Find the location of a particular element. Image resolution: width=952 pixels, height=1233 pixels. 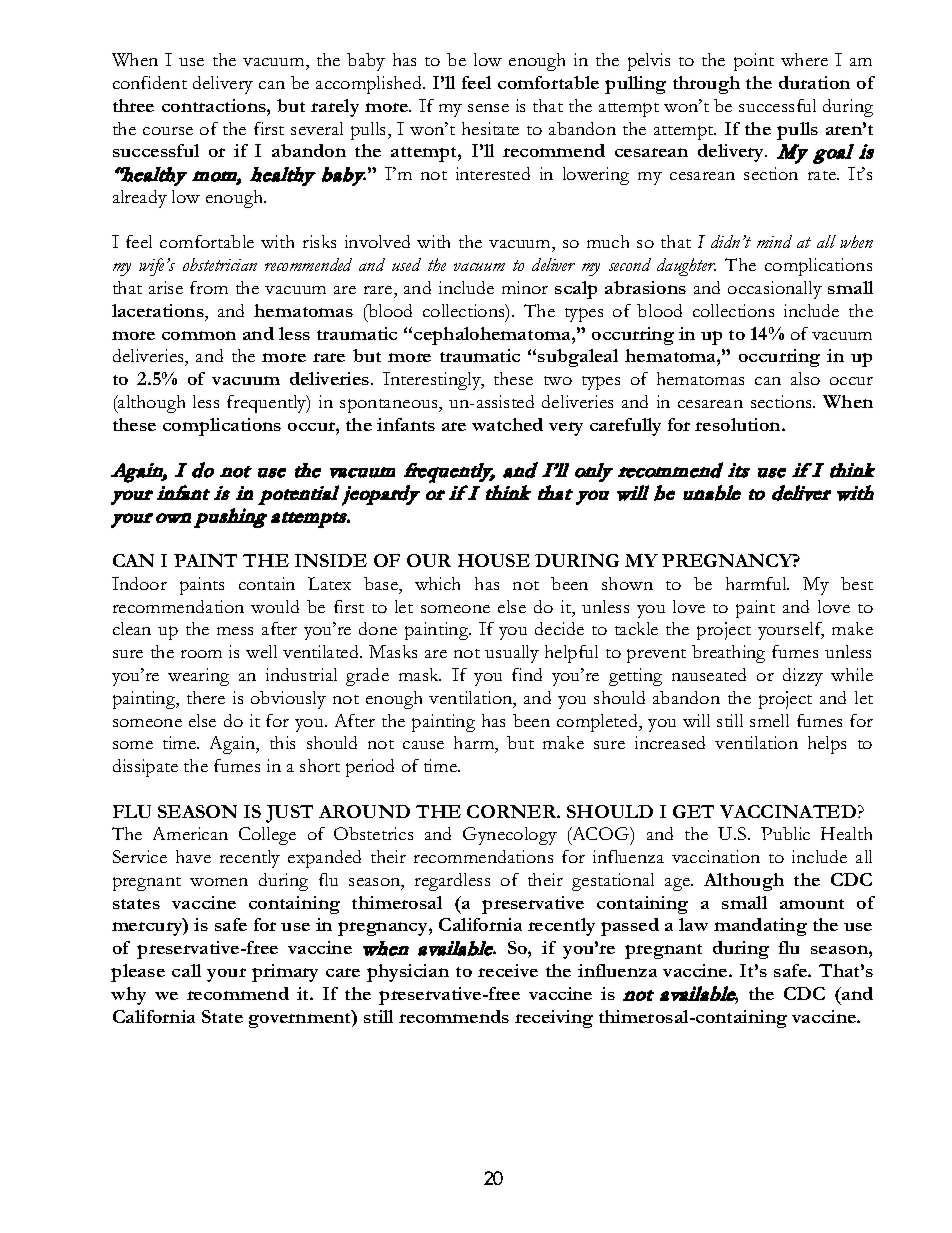

mandating is located at coordinates (760, 927).
